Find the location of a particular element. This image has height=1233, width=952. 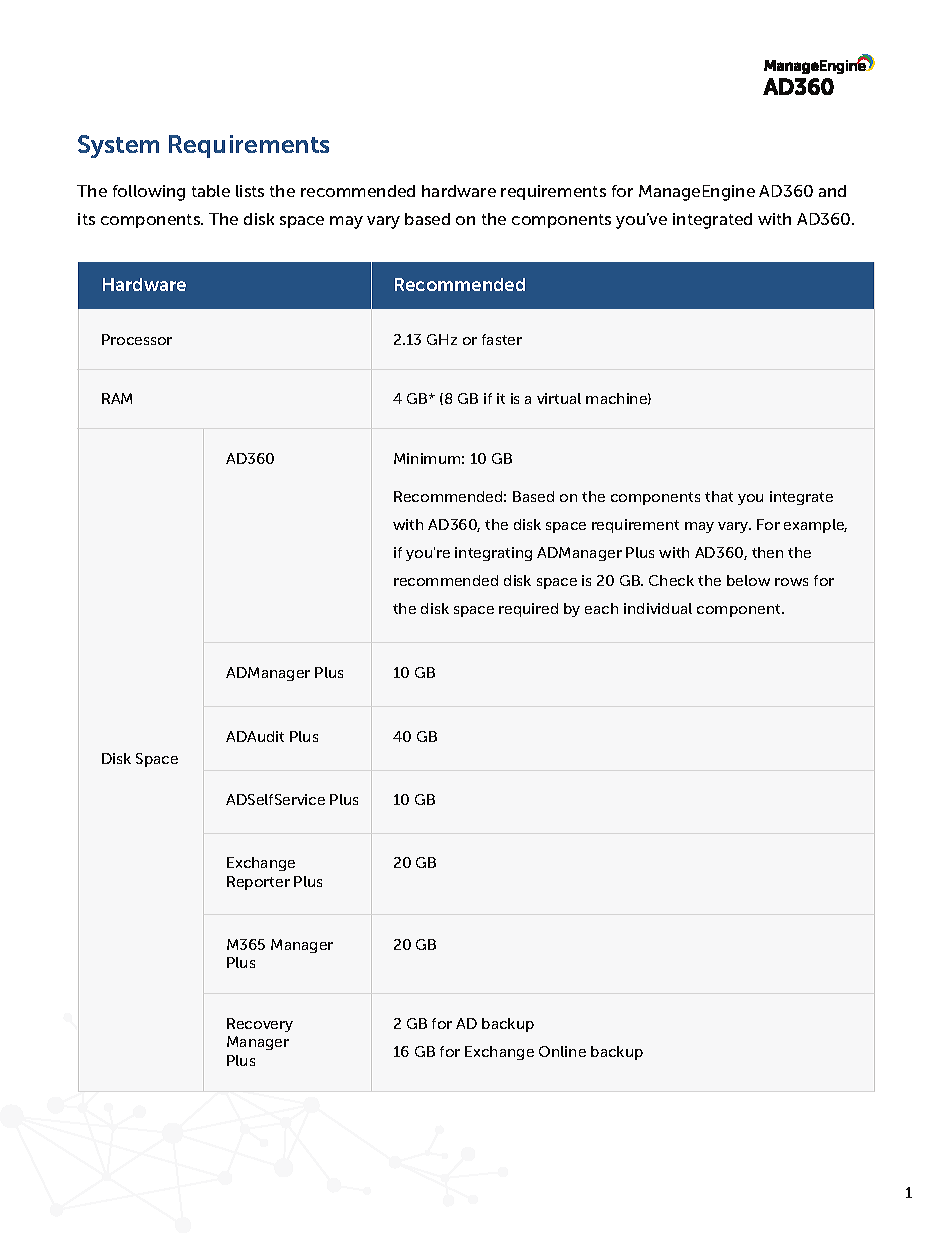

that is located at coordinates (719, 496).
